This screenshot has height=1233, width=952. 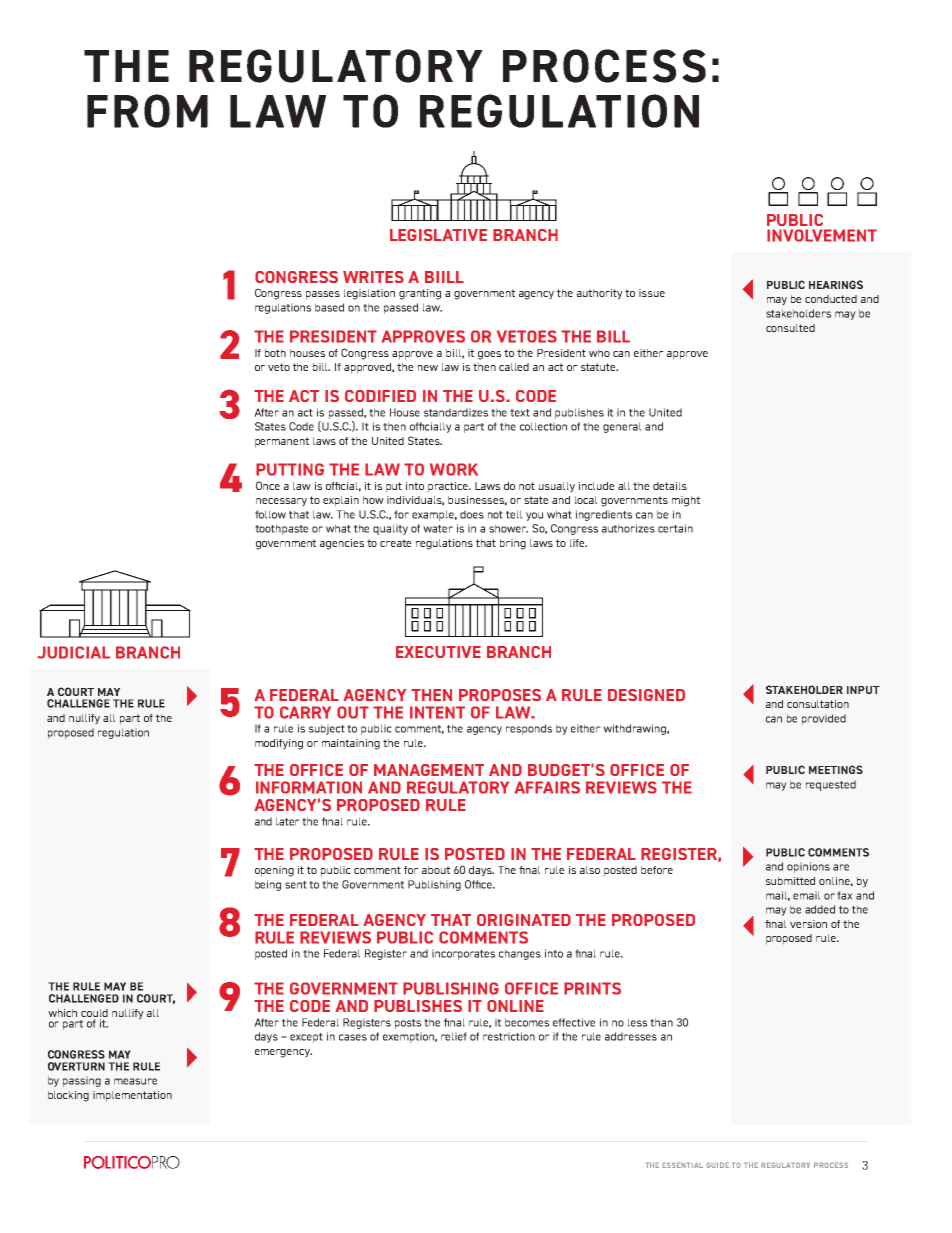 What do you see at coordinates (288, 821) in the screenshot?
I see `later` at bounding box center [288, 821].
